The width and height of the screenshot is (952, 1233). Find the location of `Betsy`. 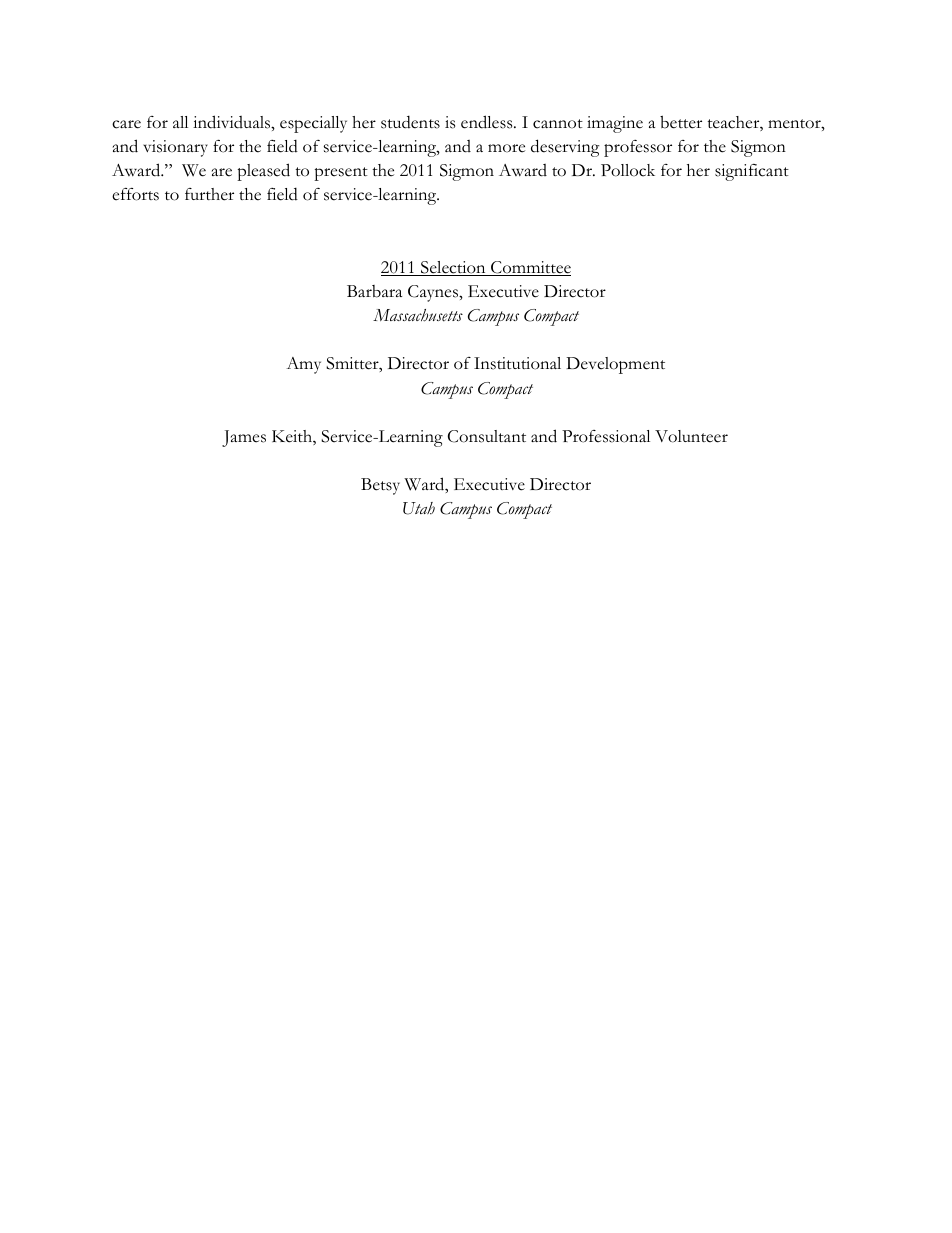

Betsy is located at coordinates (380, 486).
